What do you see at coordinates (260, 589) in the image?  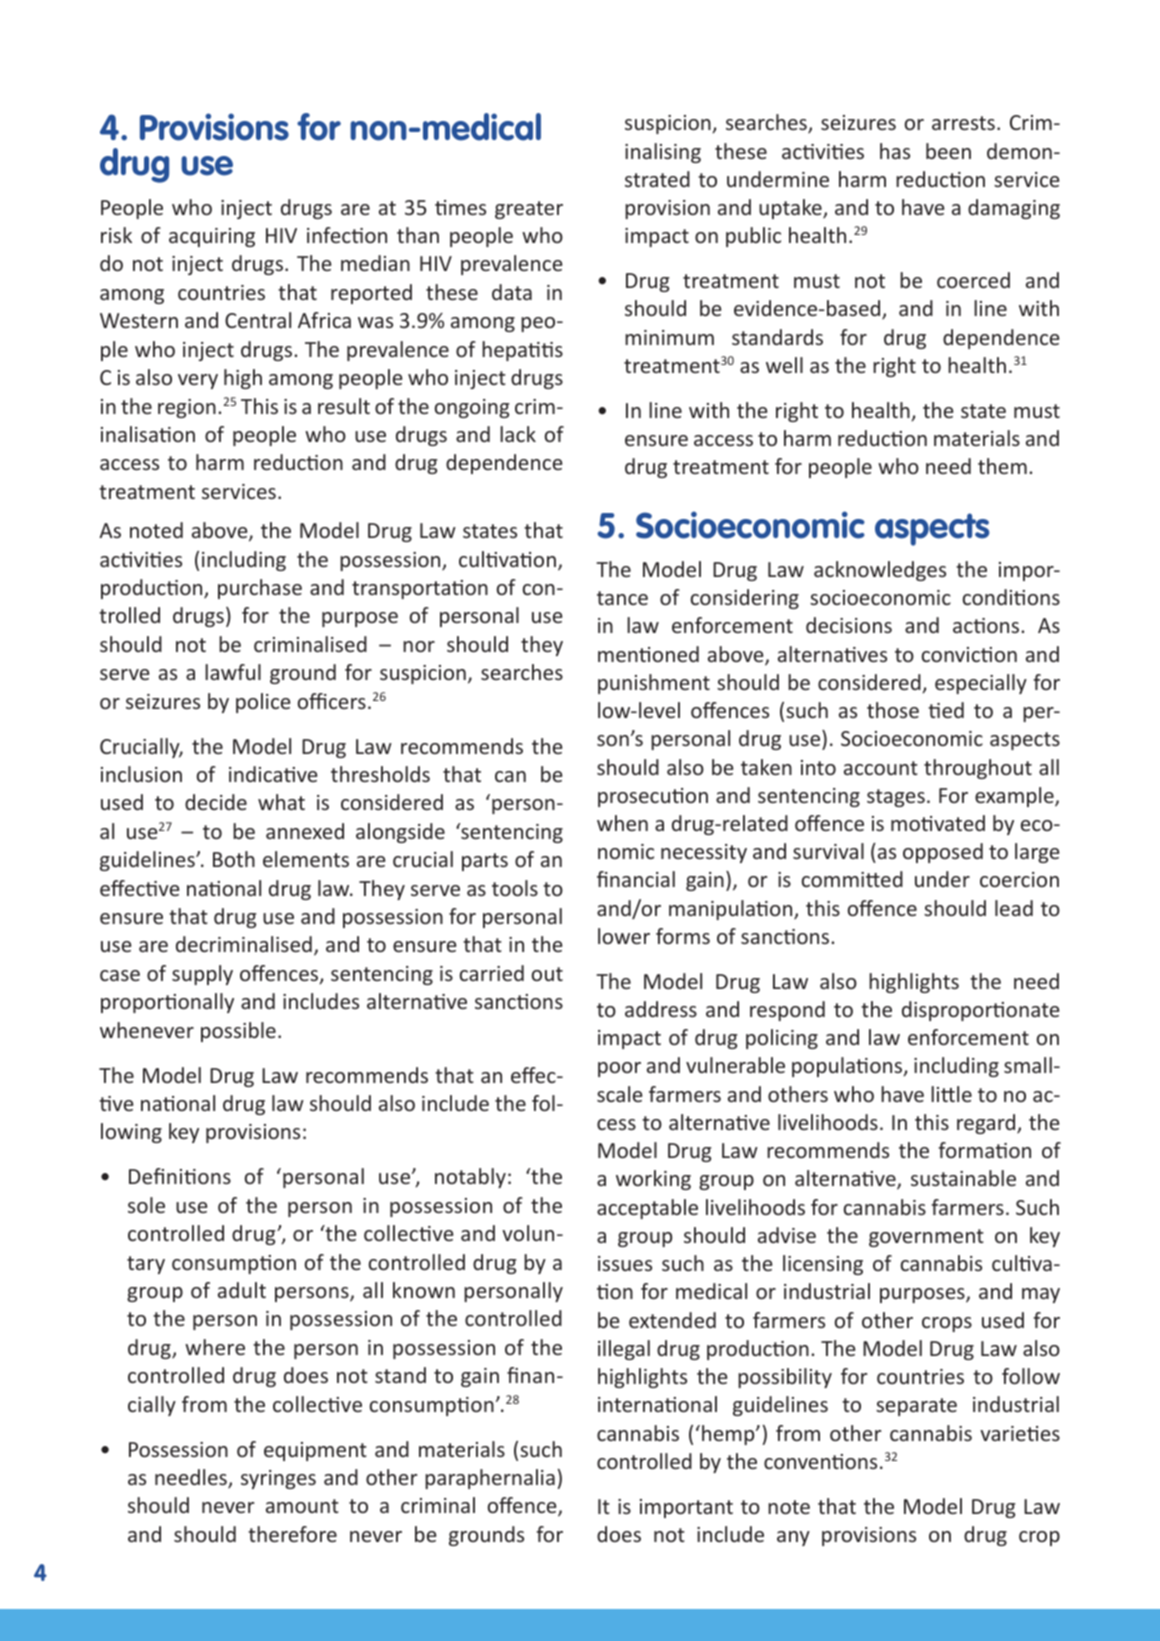 I see `purchase` at bounding box center [260, 589].
